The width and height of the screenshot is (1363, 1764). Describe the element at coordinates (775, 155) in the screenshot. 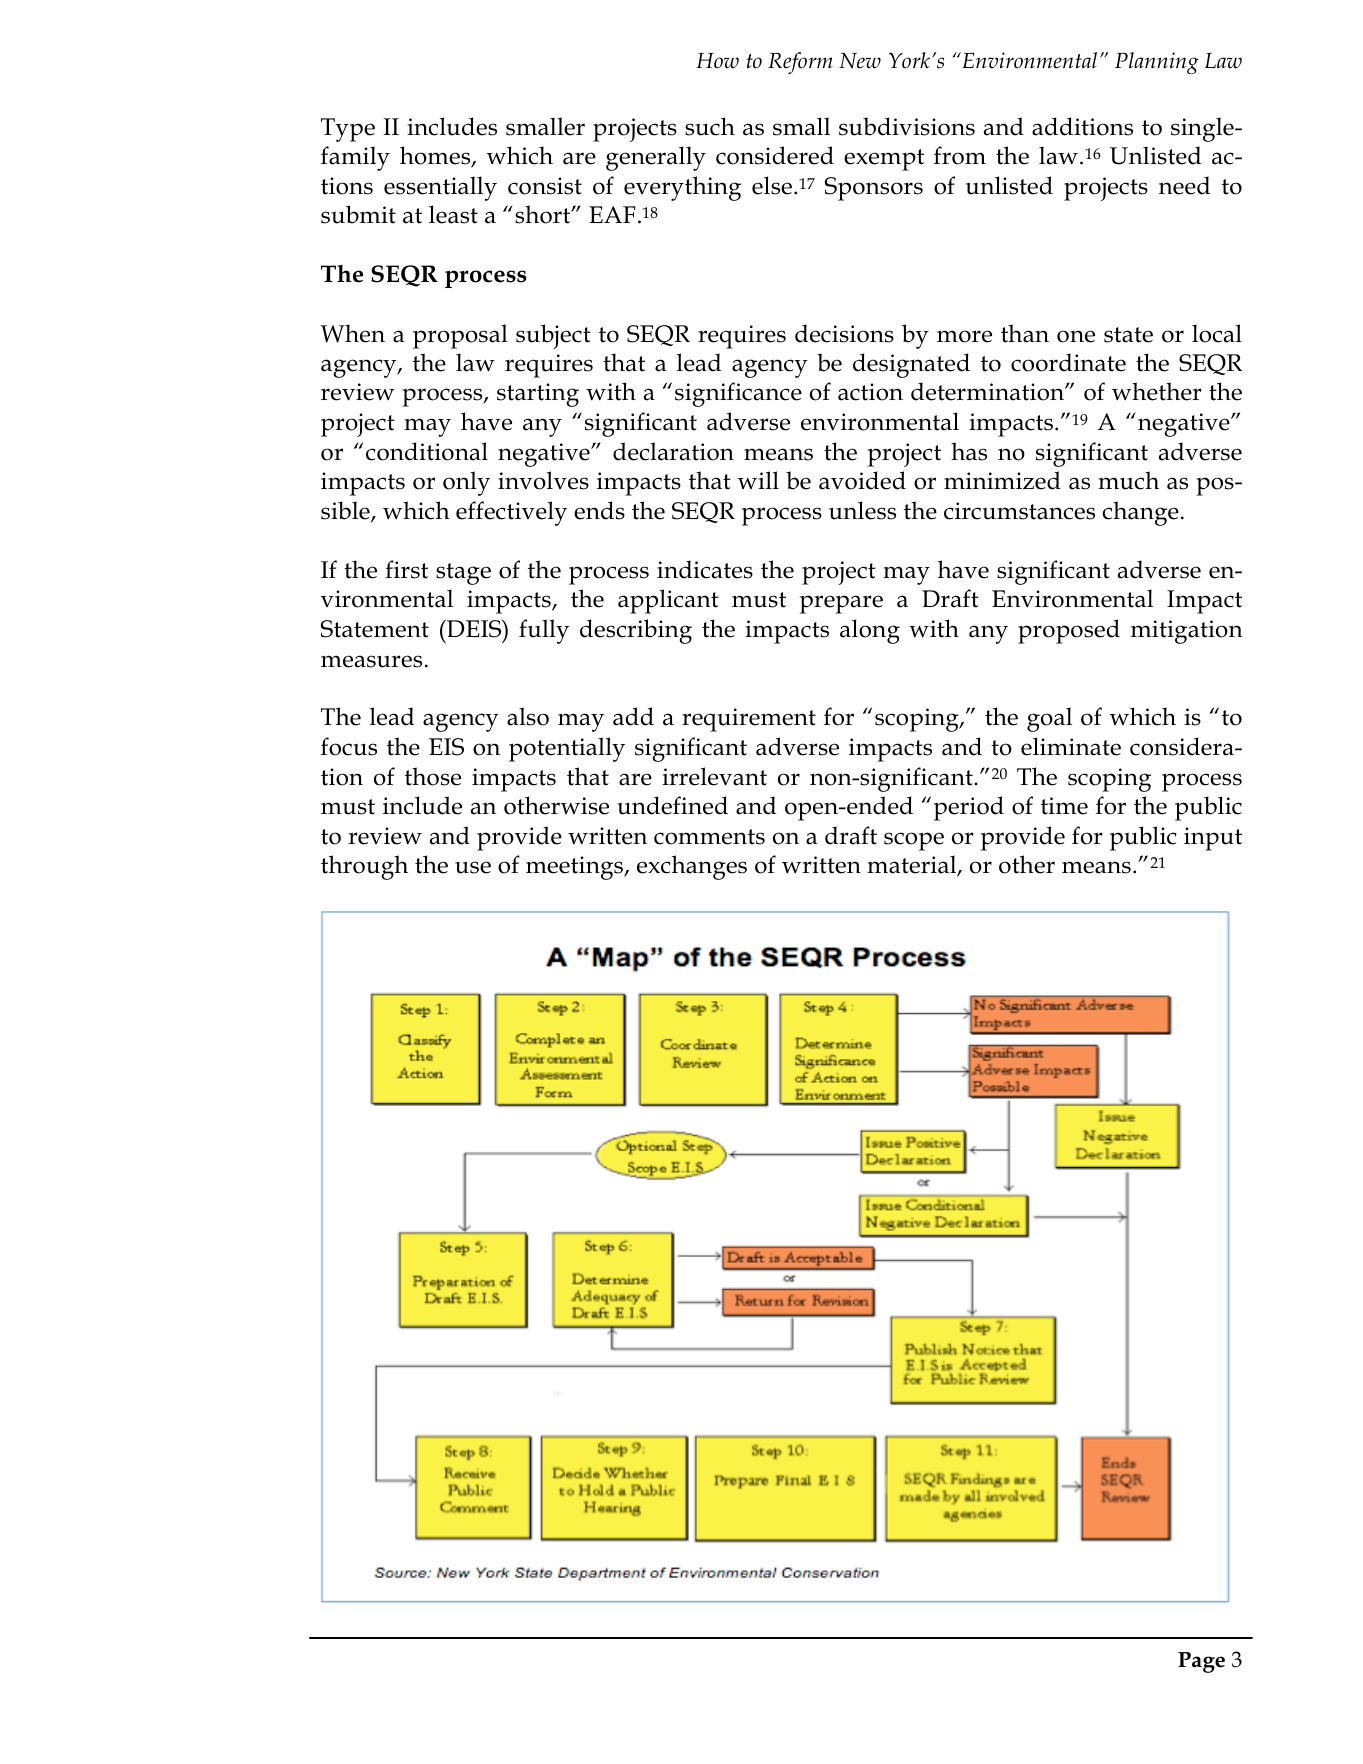

I see `considered` at that location.
